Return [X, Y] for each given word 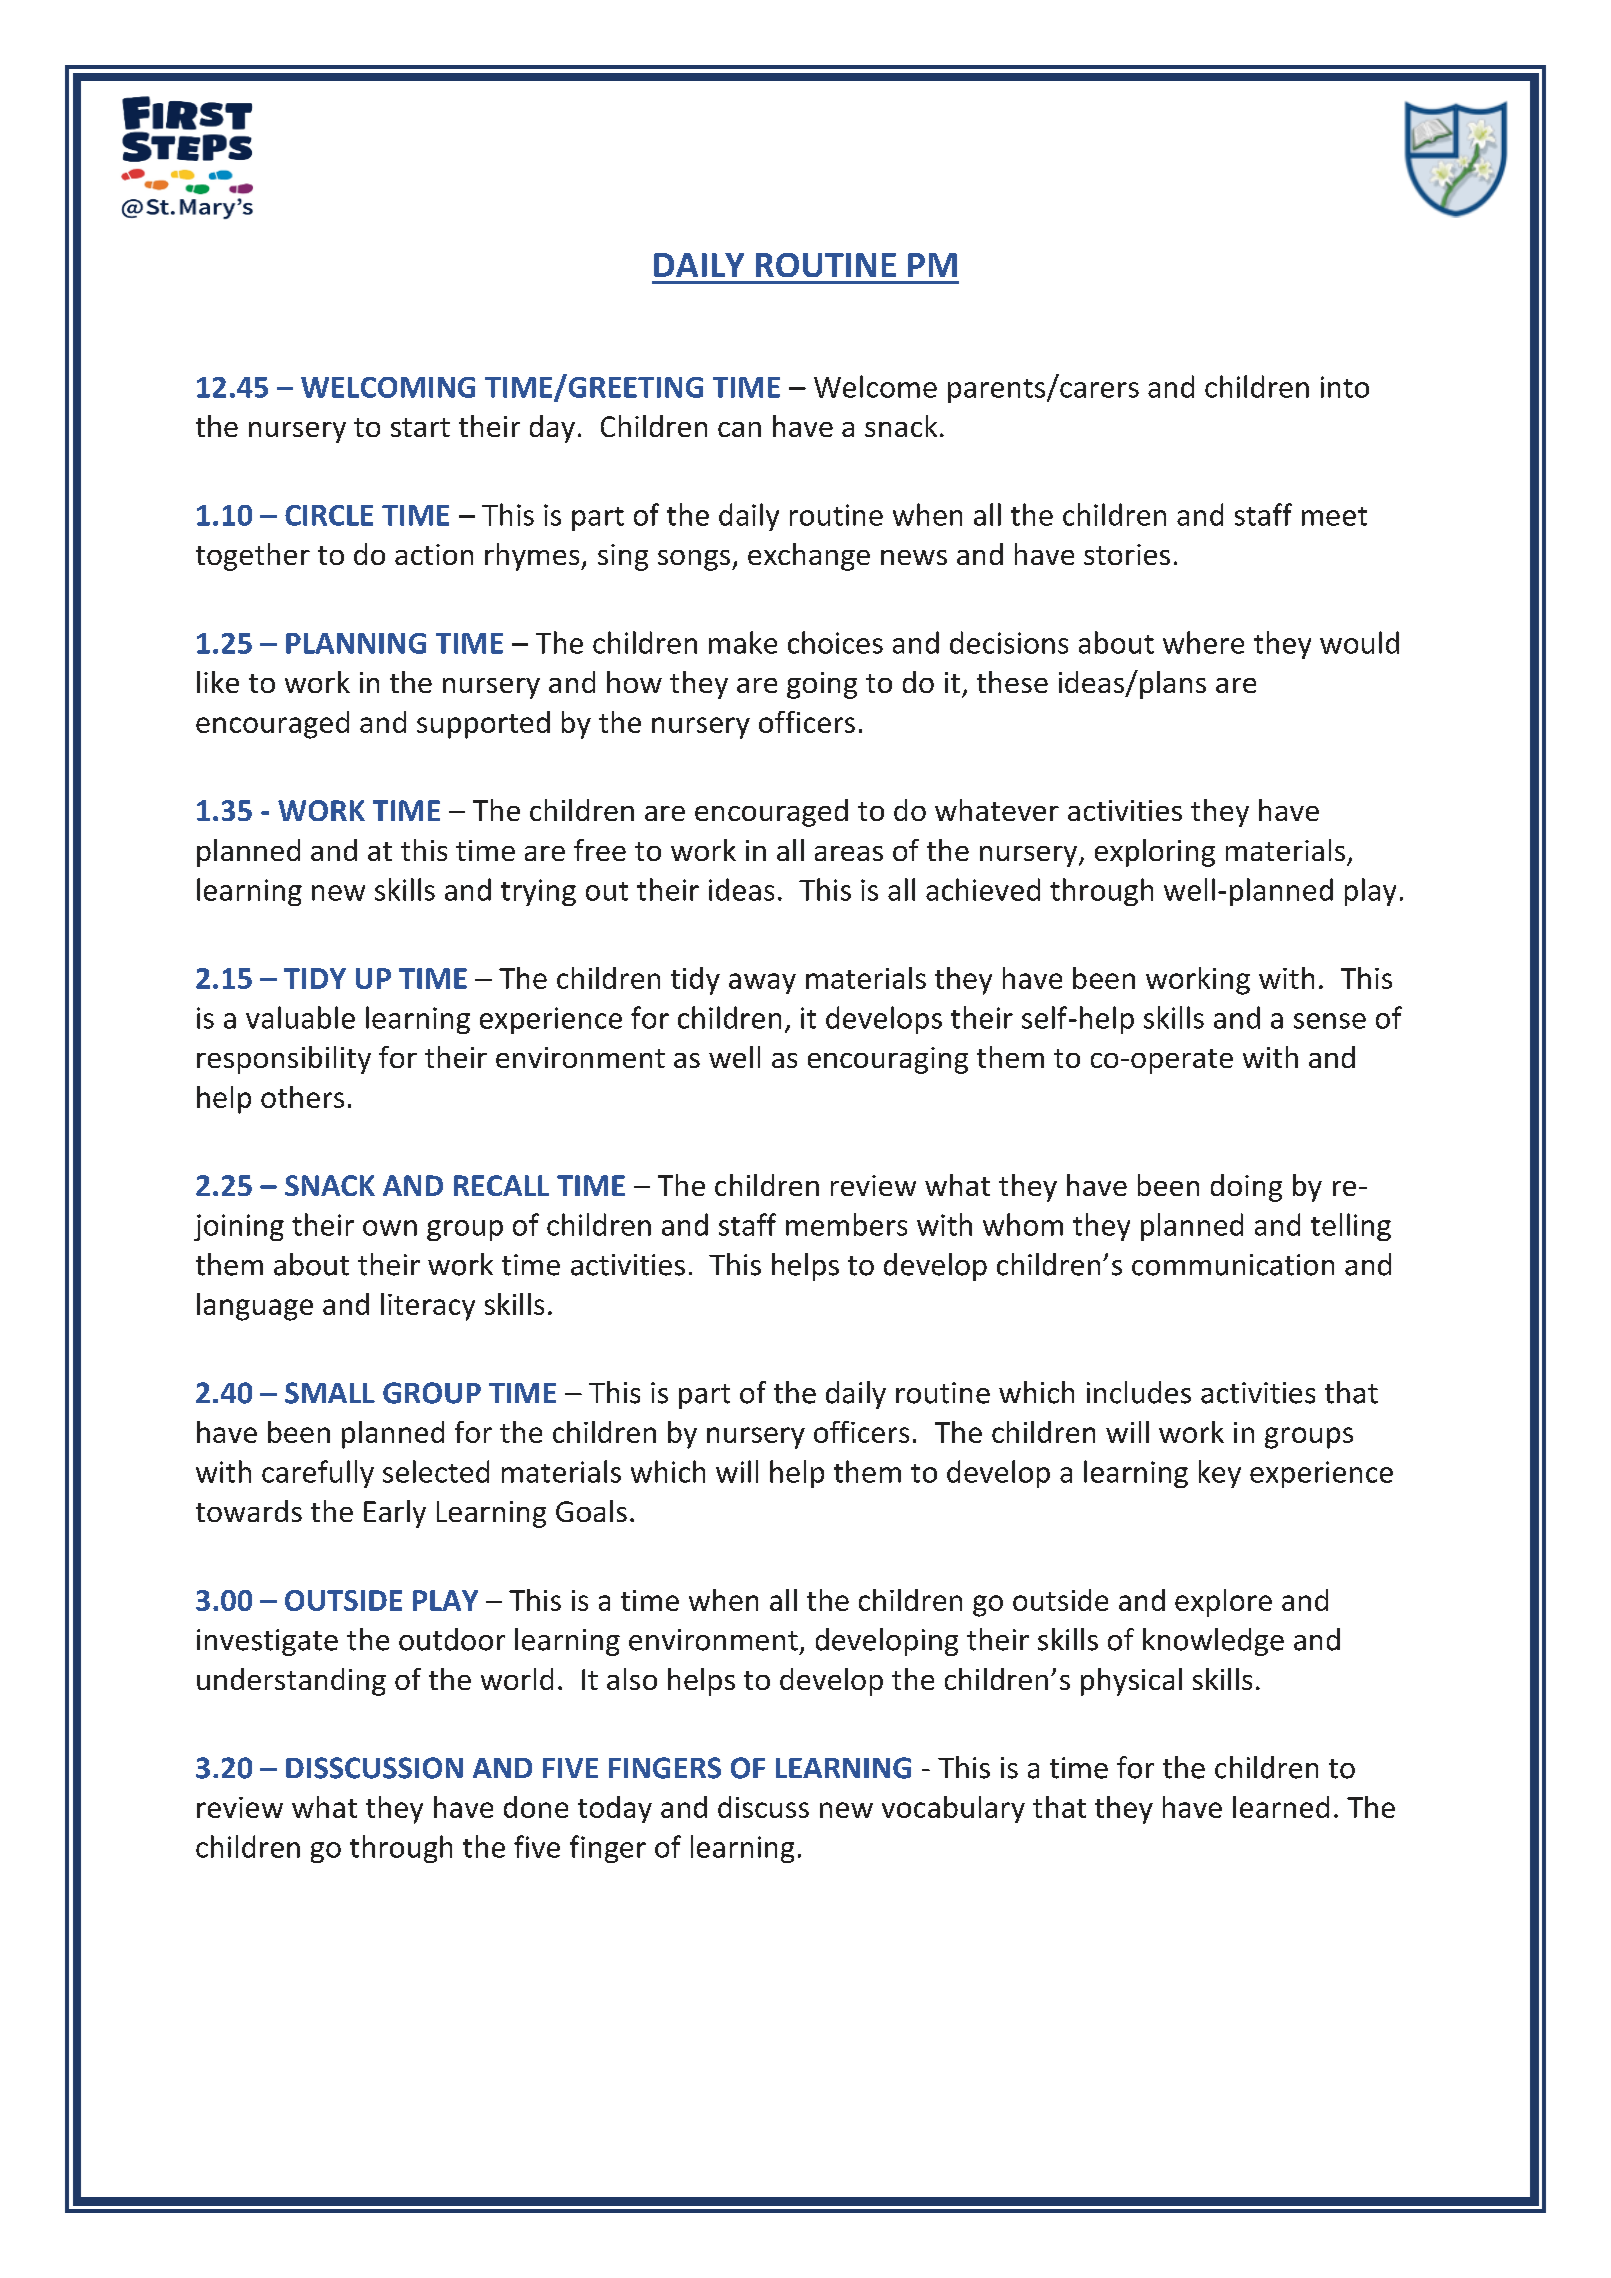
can [739, 429]
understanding [291, 1682]
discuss [763, 1807]
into [1345, 387]
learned [1281, 1807]
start [420, 427]
